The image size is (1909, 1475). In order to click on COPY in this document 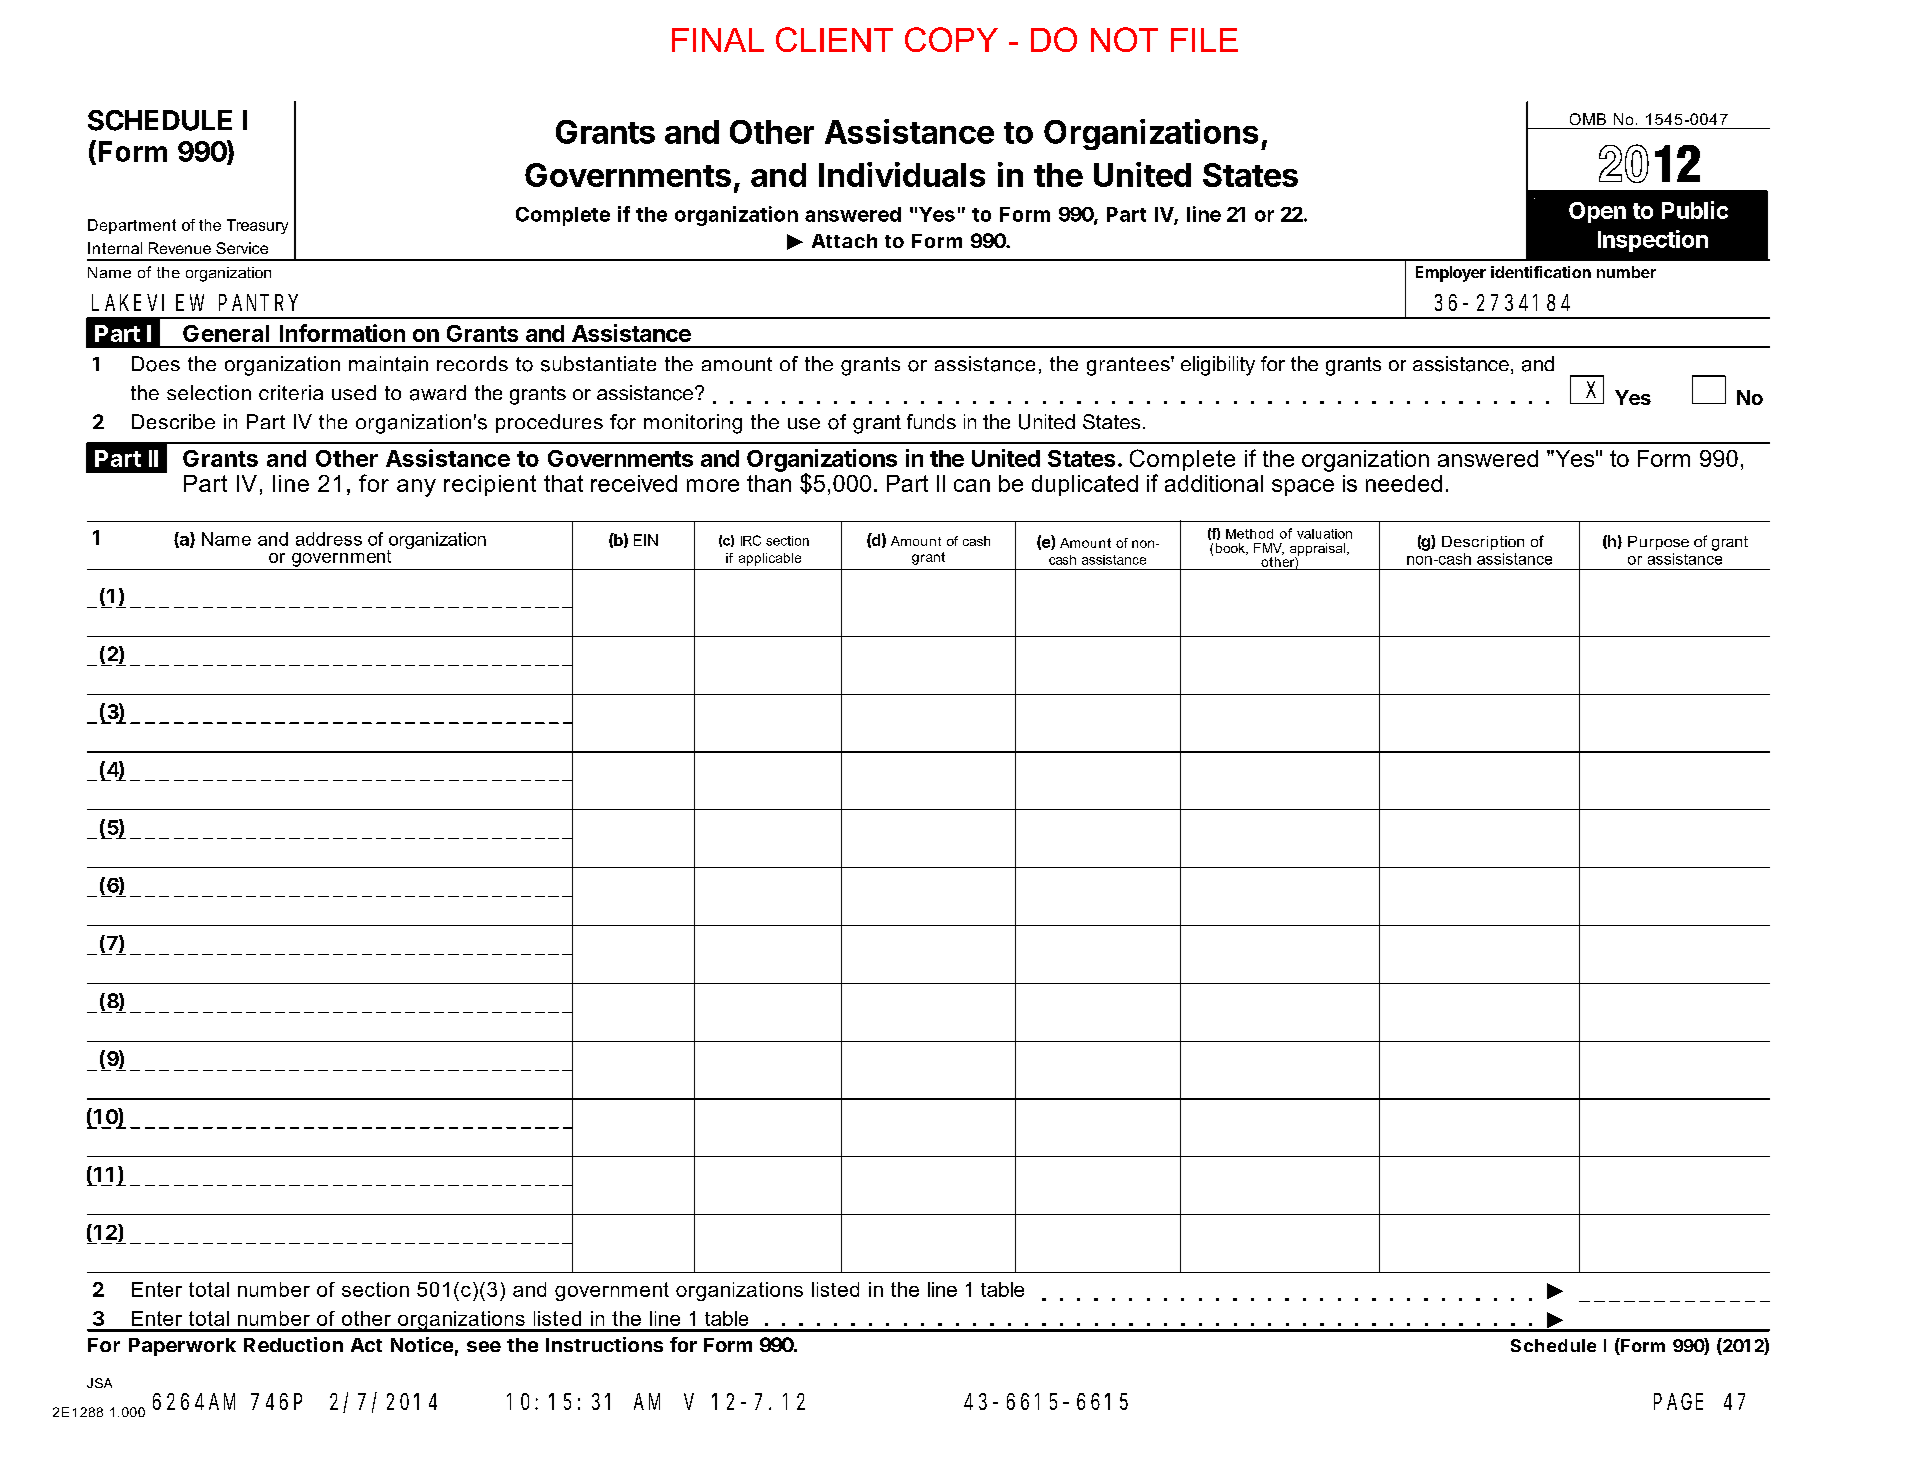, I will do `click(951, 39)`.
